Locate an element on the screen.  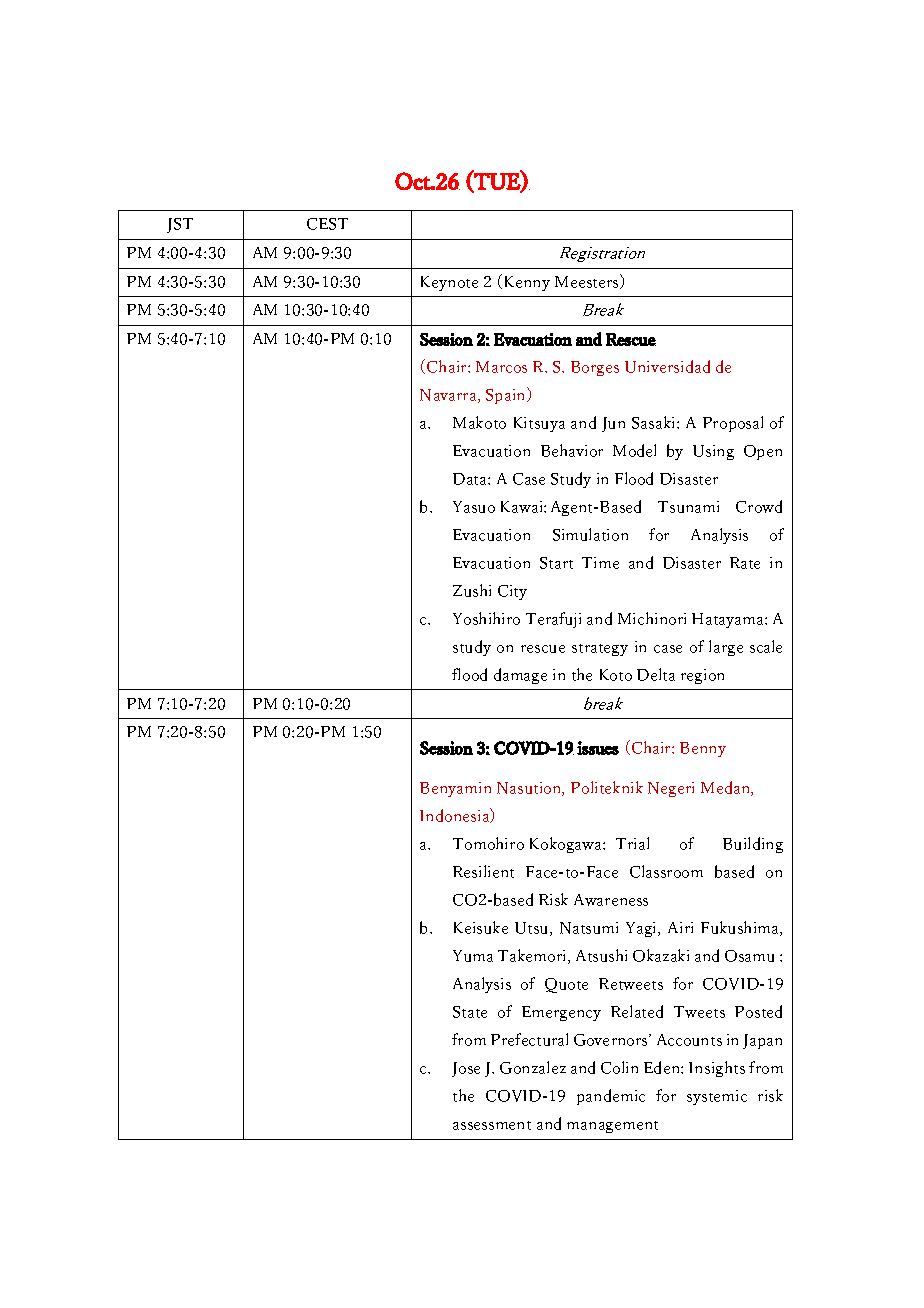
Jose is located at coordinates (466, 1069).
